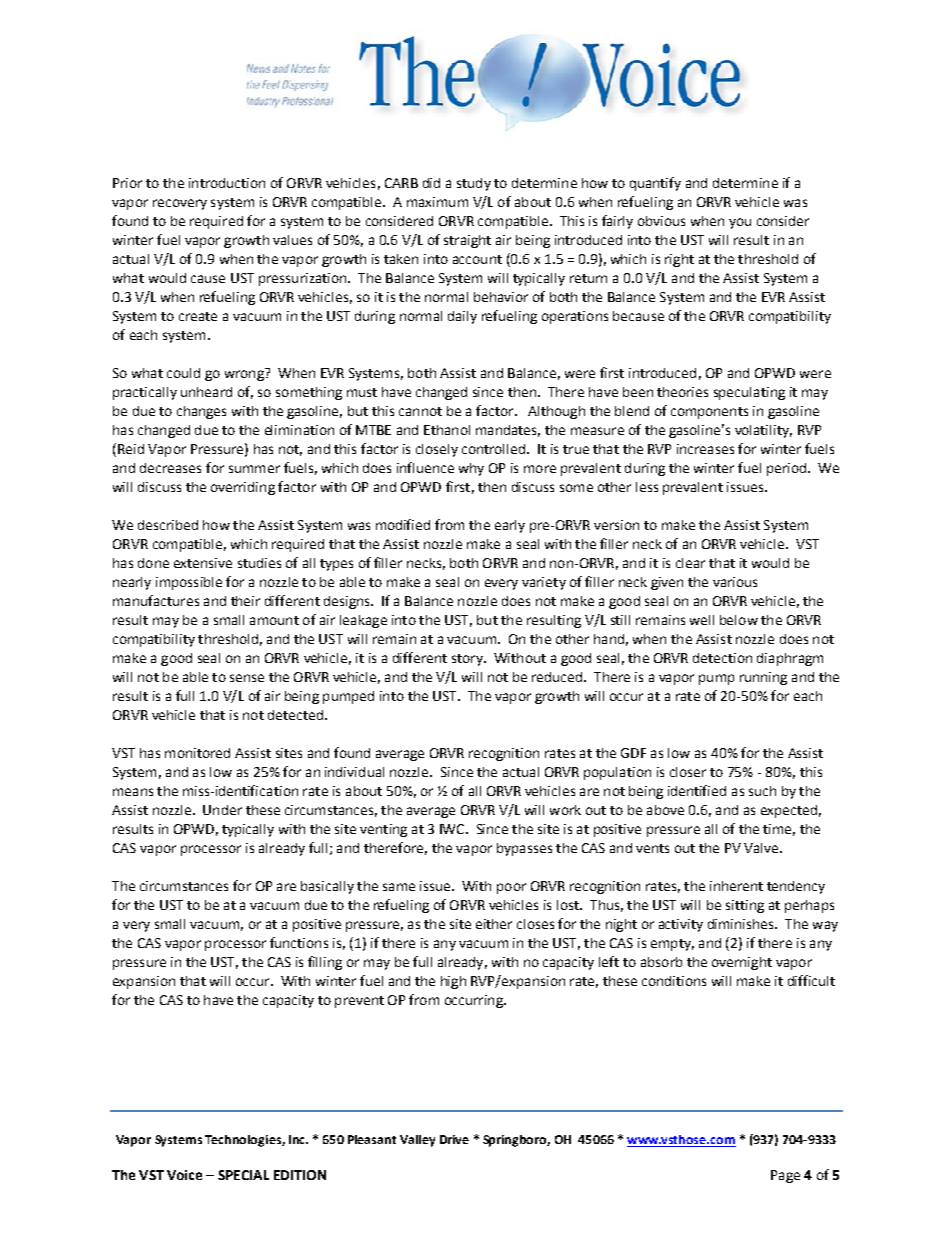 This screenshot has width=952, height=1233. Describe the element at coordinates (299, 942) in the screenshot. I see `functions` at that location.
